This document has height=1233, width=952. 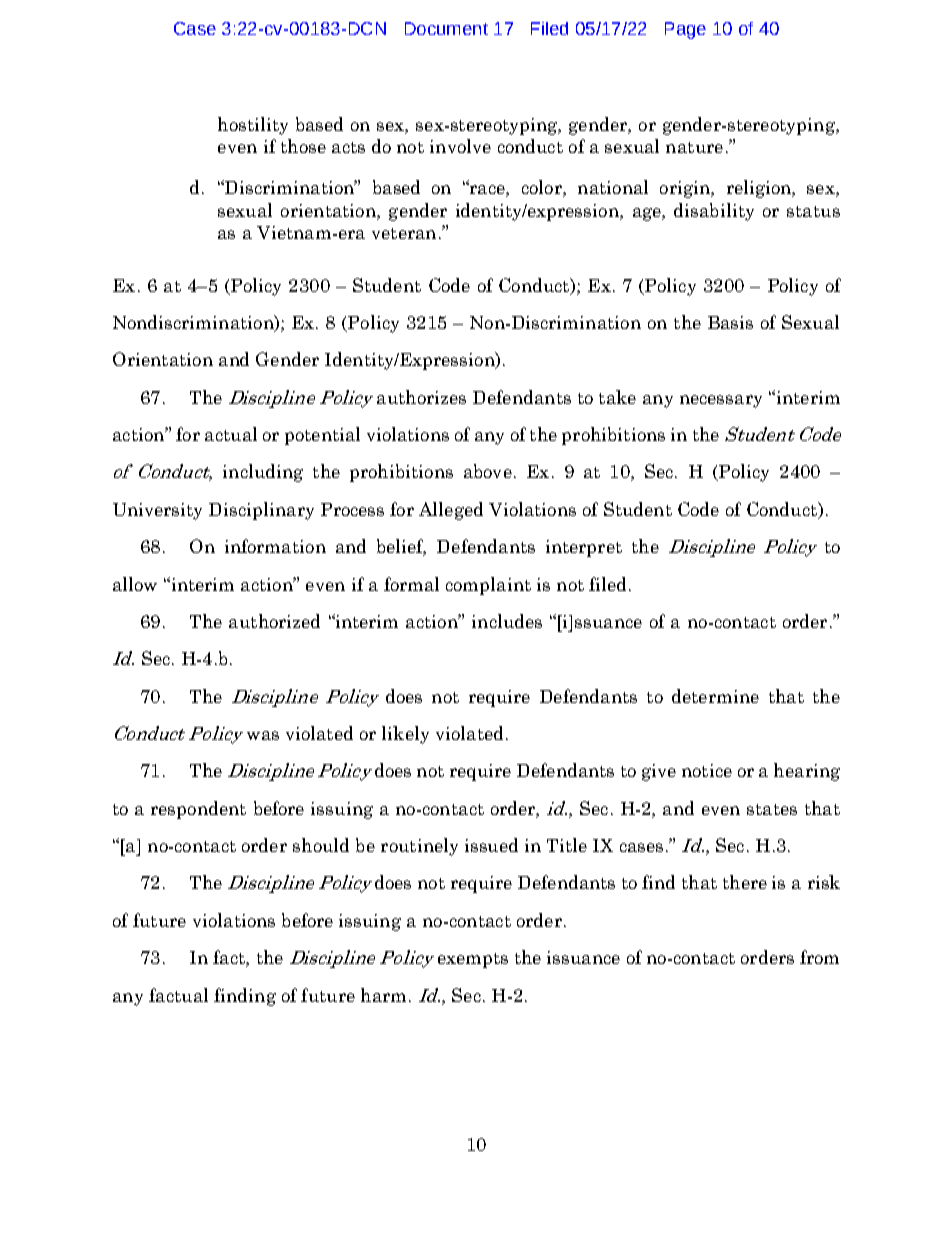 I want to click on Disciplinary, so click(x=261, y=511).
